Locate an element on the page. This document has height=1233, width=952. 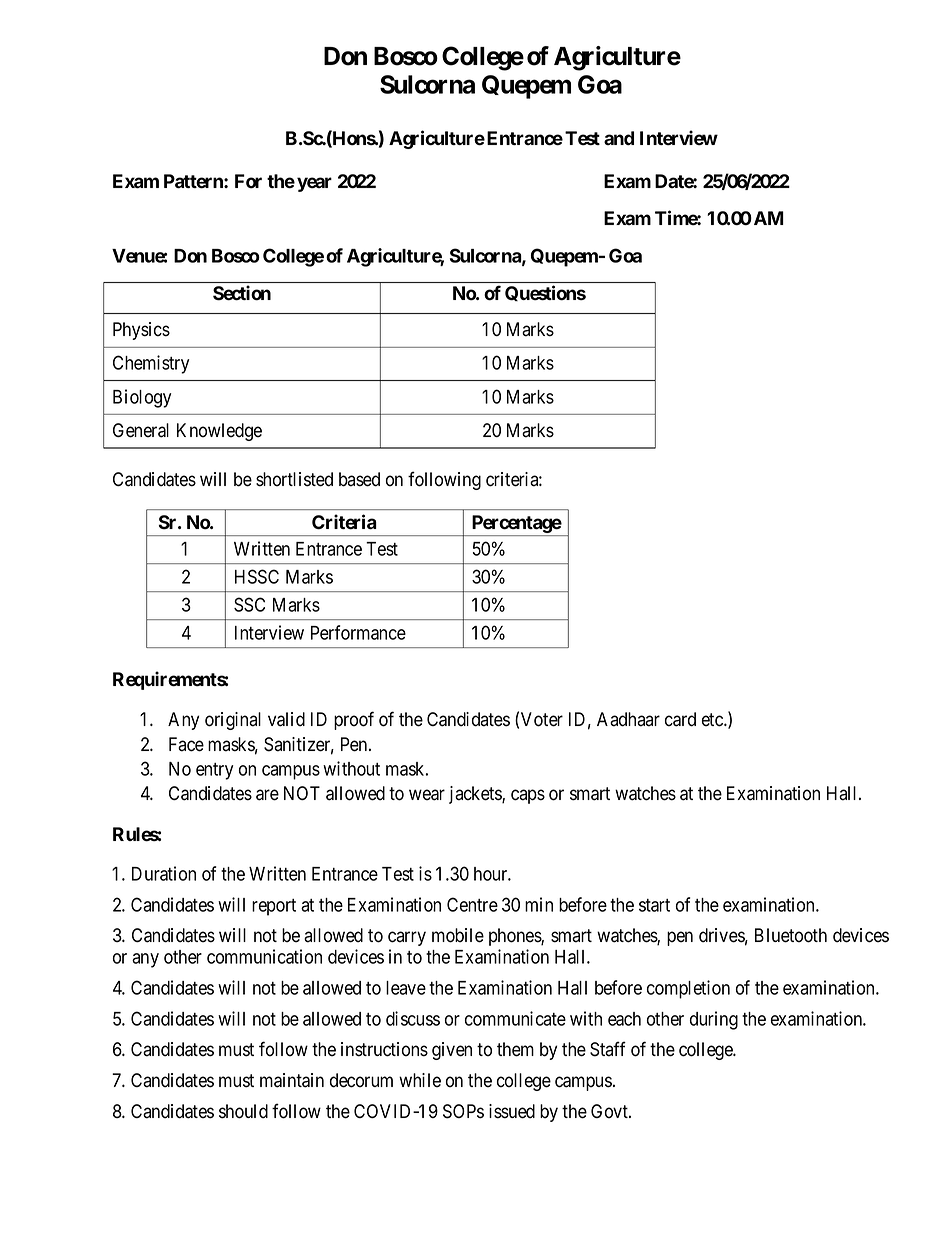
jackets is located at coordinates (476, 795).
